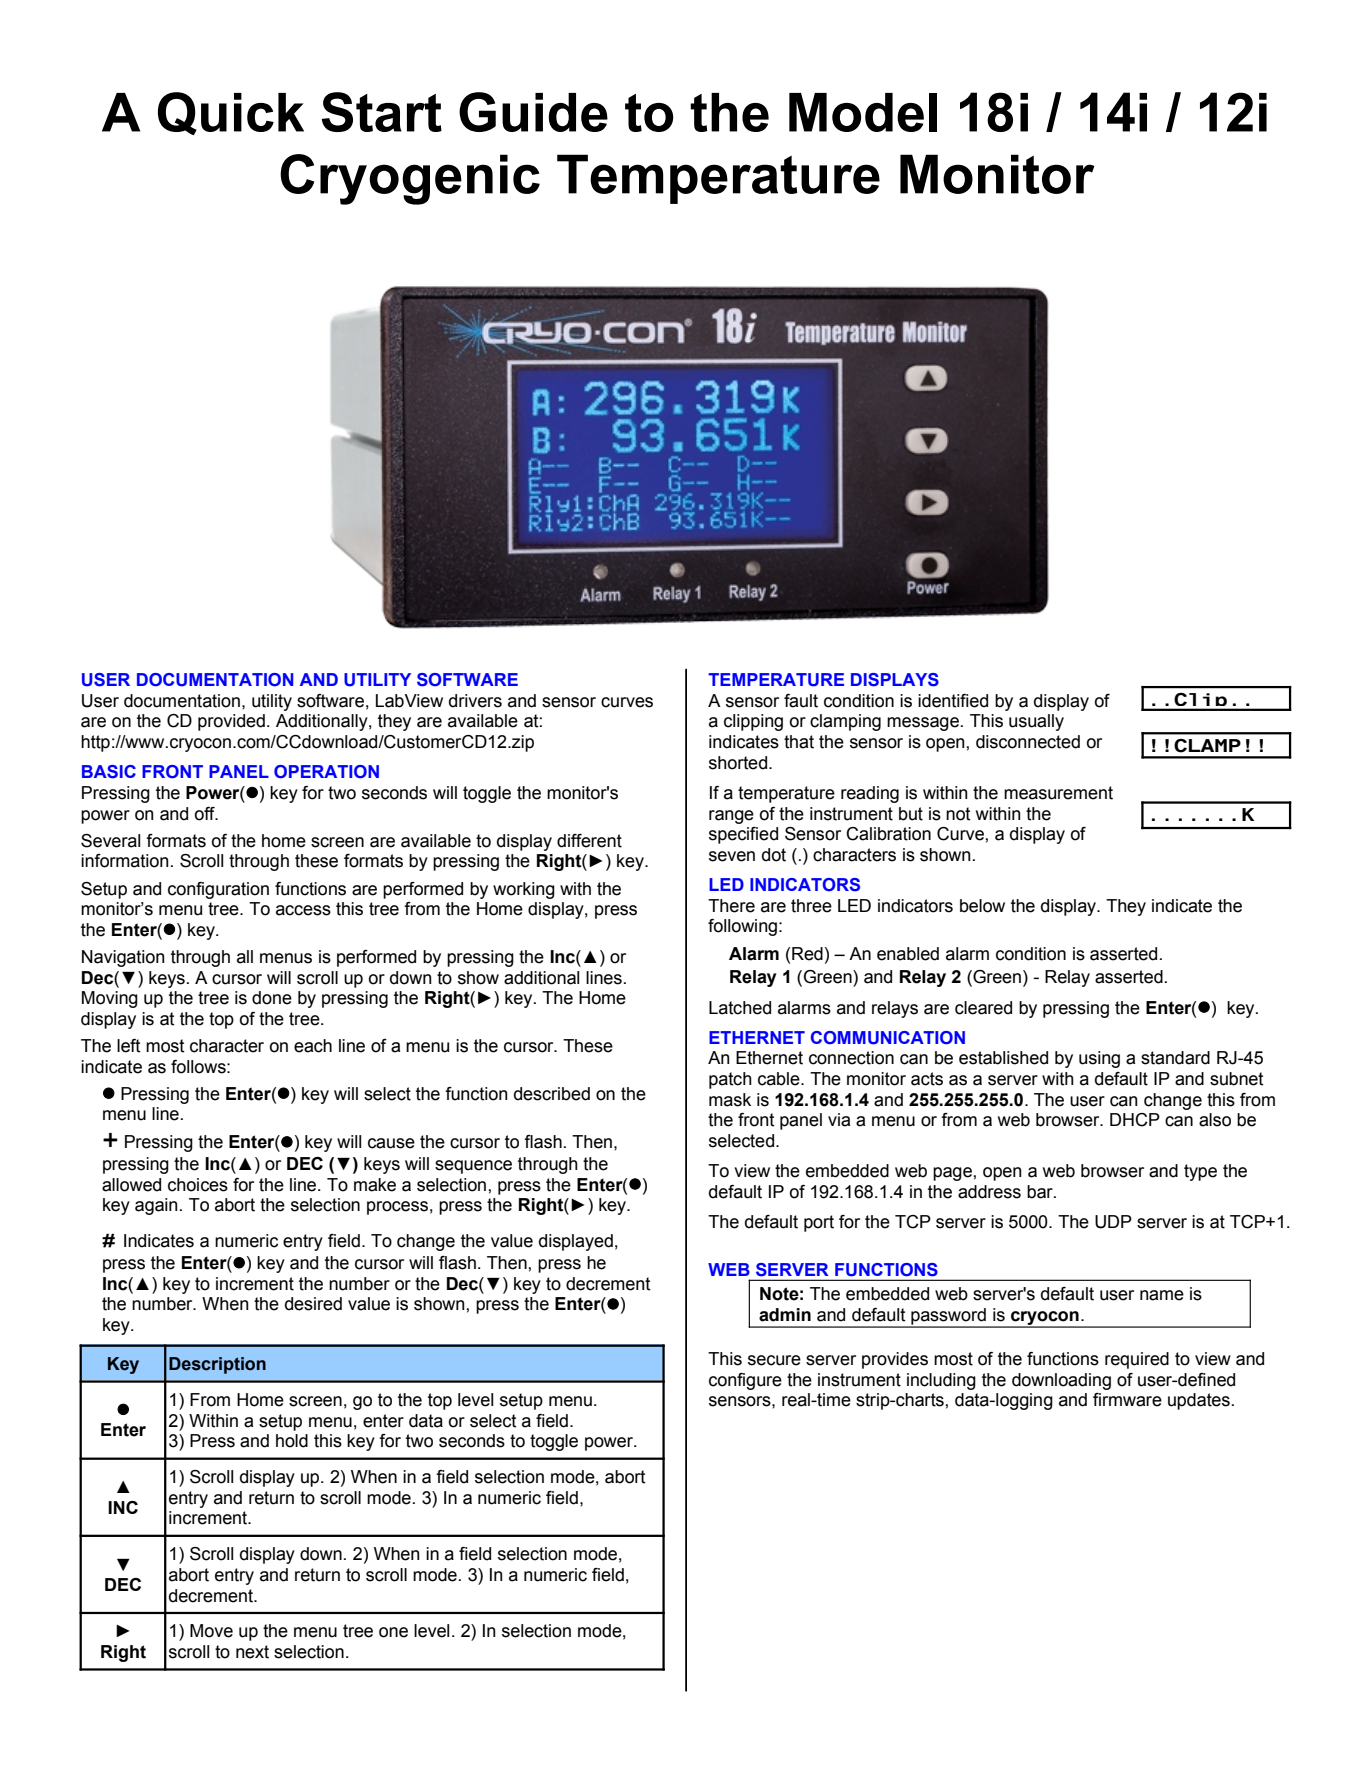 This page has height=1776, width=1372. Describe the element at coordinates (231, 113) in the page. I see `Quick` at that location.
